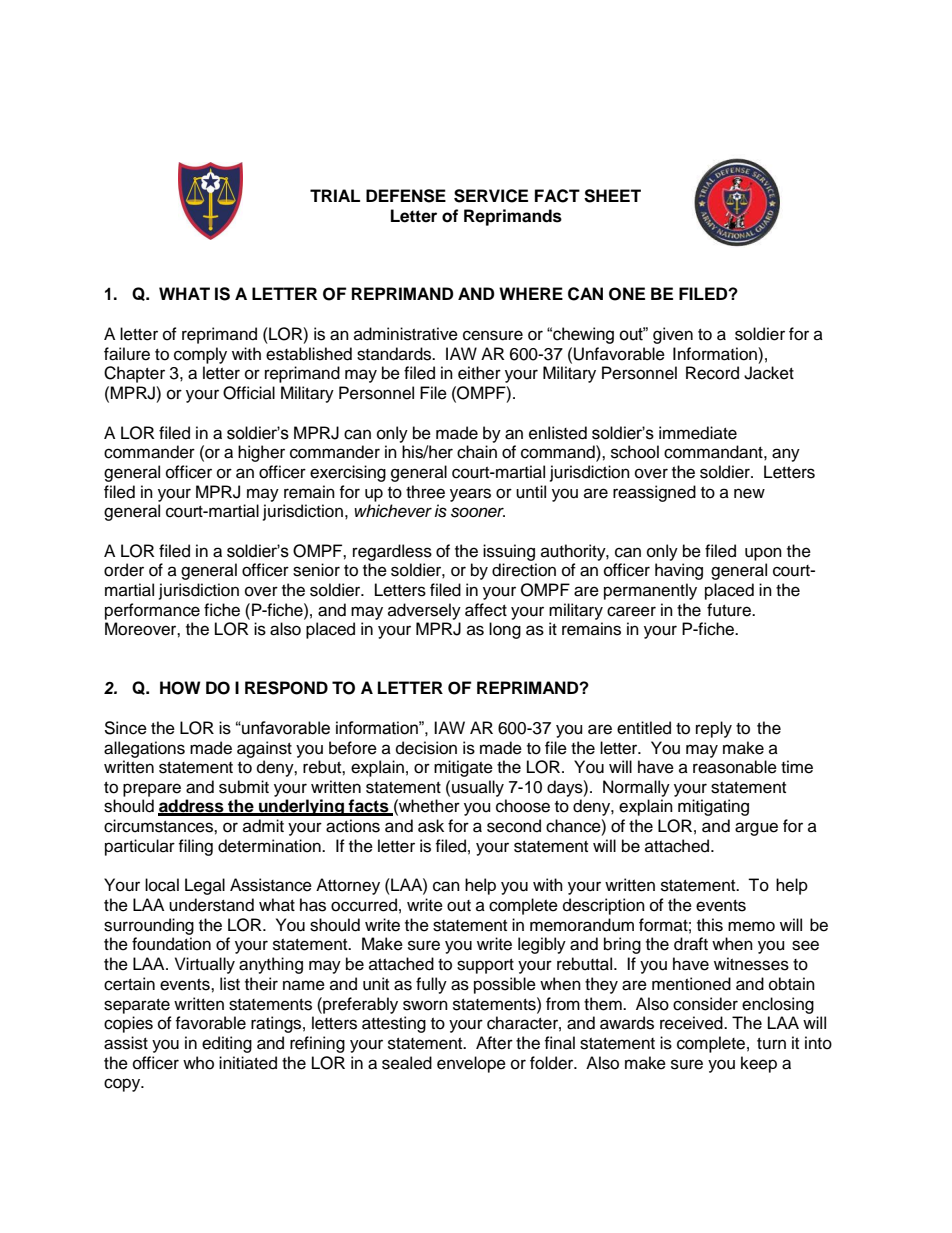 Image resolution: width=952 pixels, height=1233 pixels. What do you see at coordinates (261, 453) in the page?
I see `higher` at bounding box center [261, 453].
